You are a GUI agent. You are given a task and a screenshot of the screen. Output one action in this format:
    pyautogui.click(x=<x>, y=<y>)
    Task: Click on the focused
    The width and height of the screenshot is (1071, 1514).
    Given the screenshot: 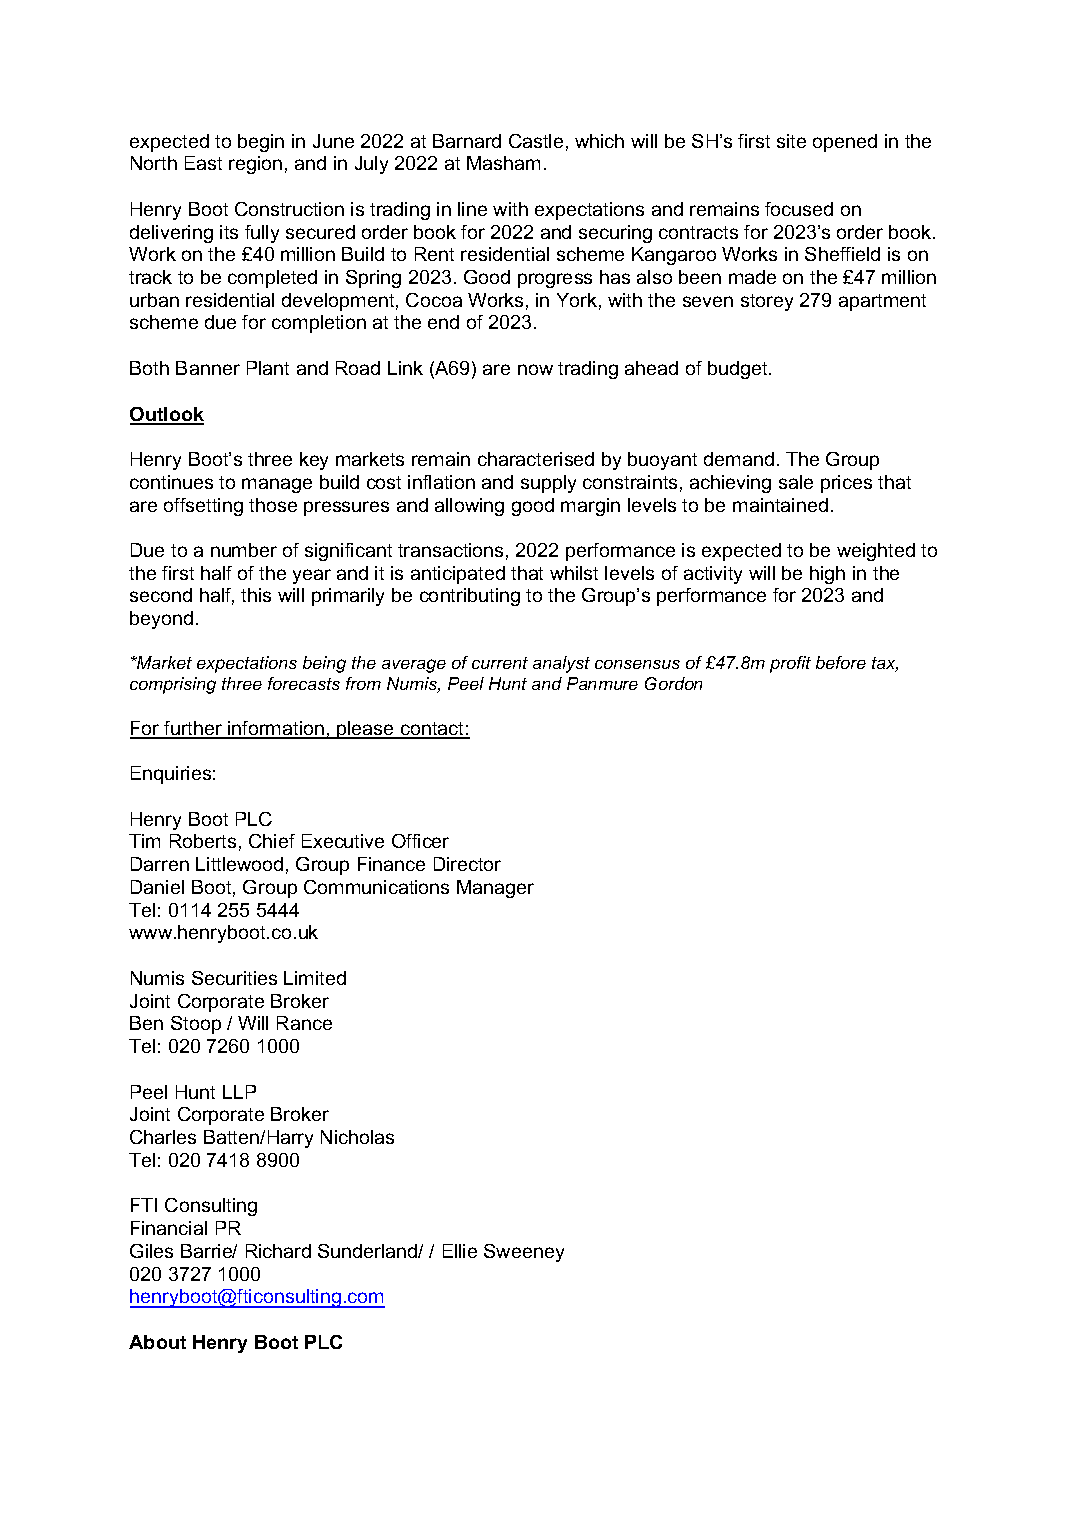 What is the action you would take?
    pyautogui.click(x=799, y=209)
